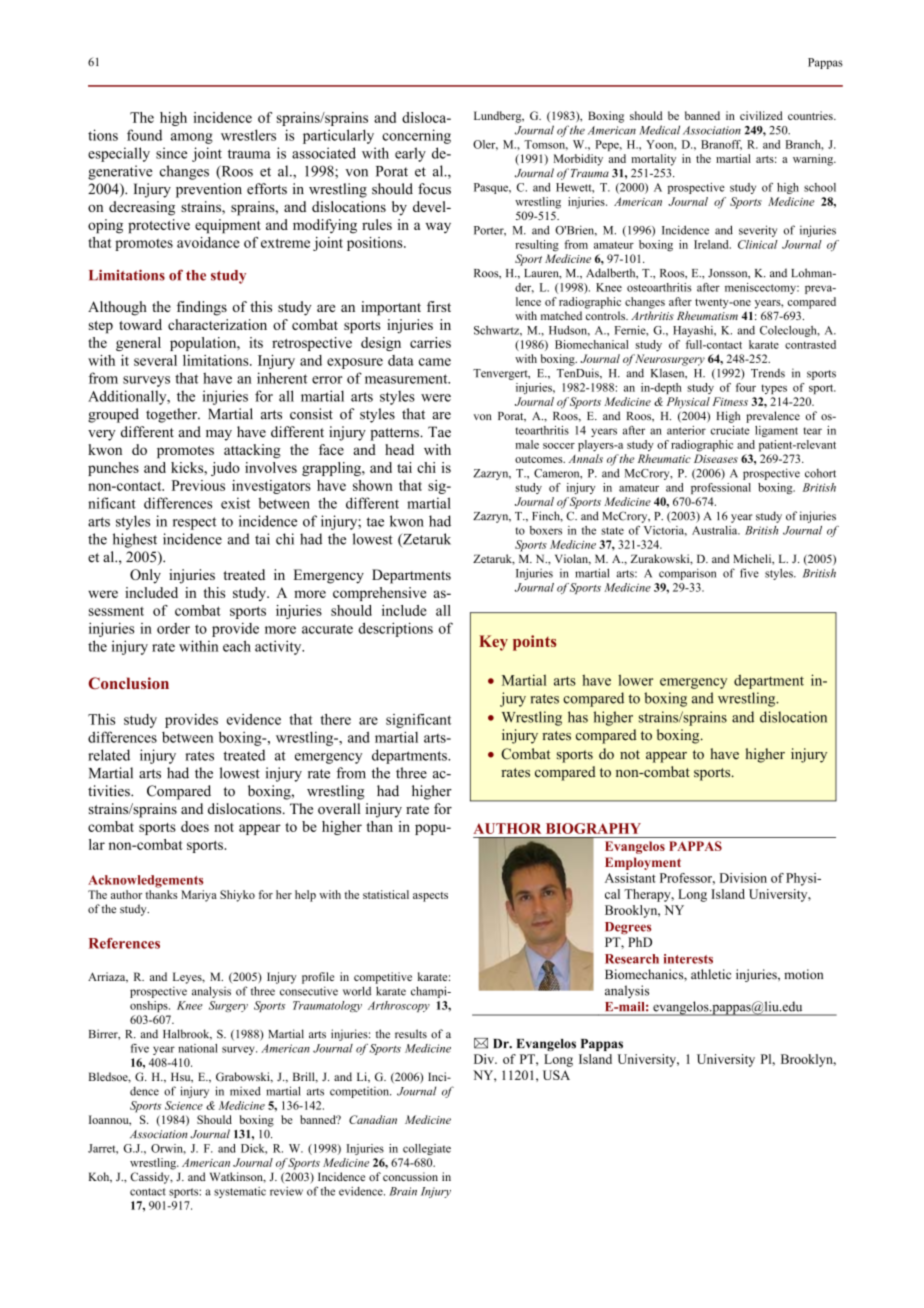  Describe the element at coordinates (427, 1149) in the page. I see `collegiate` at that location.
